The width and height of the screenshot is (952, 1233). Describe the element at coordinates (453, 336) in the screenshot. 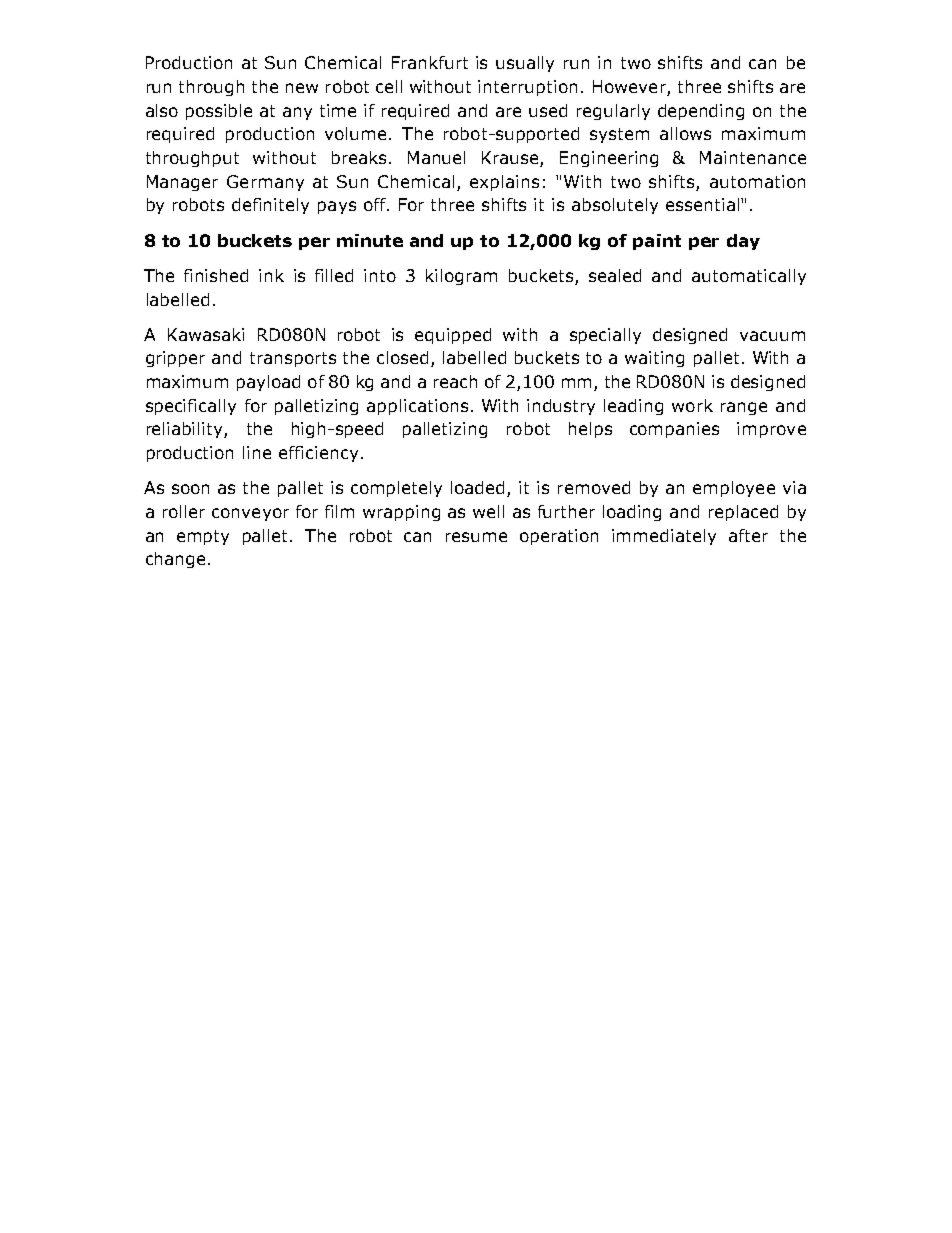

I see `equipped` at that location.
